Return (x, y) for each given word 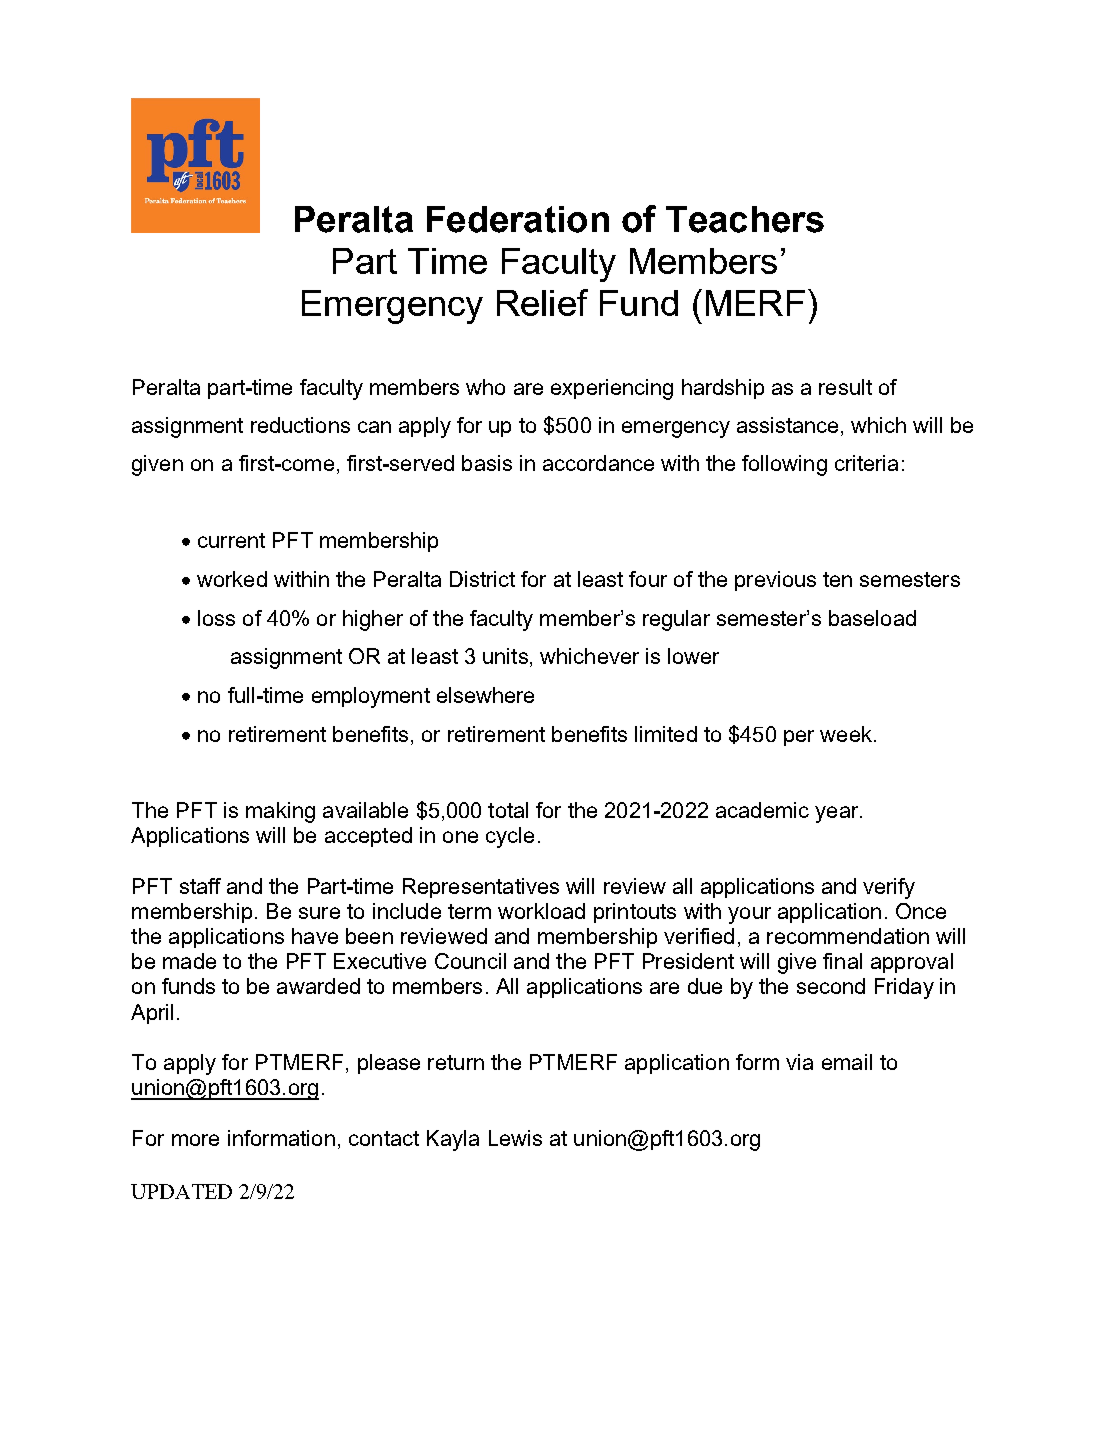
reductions (300, 425)
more (195, 1140)
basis (487, 463)
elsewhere (485, 695)
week (846, 734)
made (189, 961)
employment (371, 697)
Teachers (745, 219)
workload (541, 911)
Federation (518, 219)
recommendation (848, 936)
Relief (542, 302)
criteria (866, 463)
